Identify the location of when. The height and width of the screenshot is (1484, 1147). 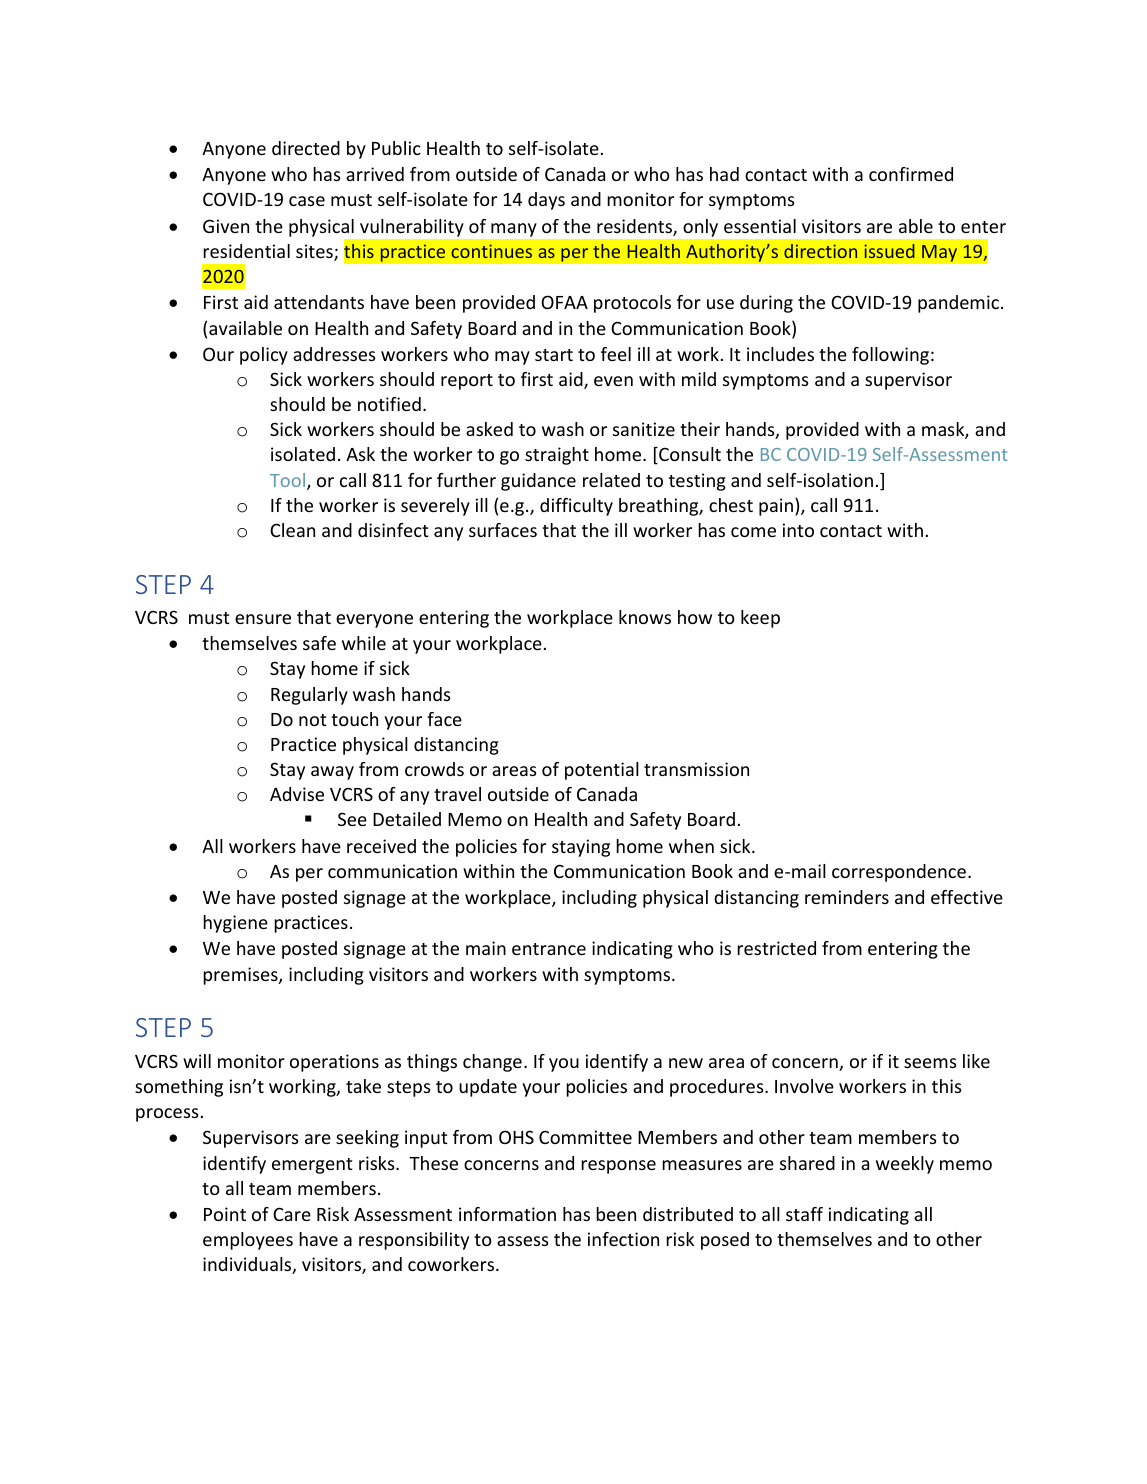
(691, 846).
